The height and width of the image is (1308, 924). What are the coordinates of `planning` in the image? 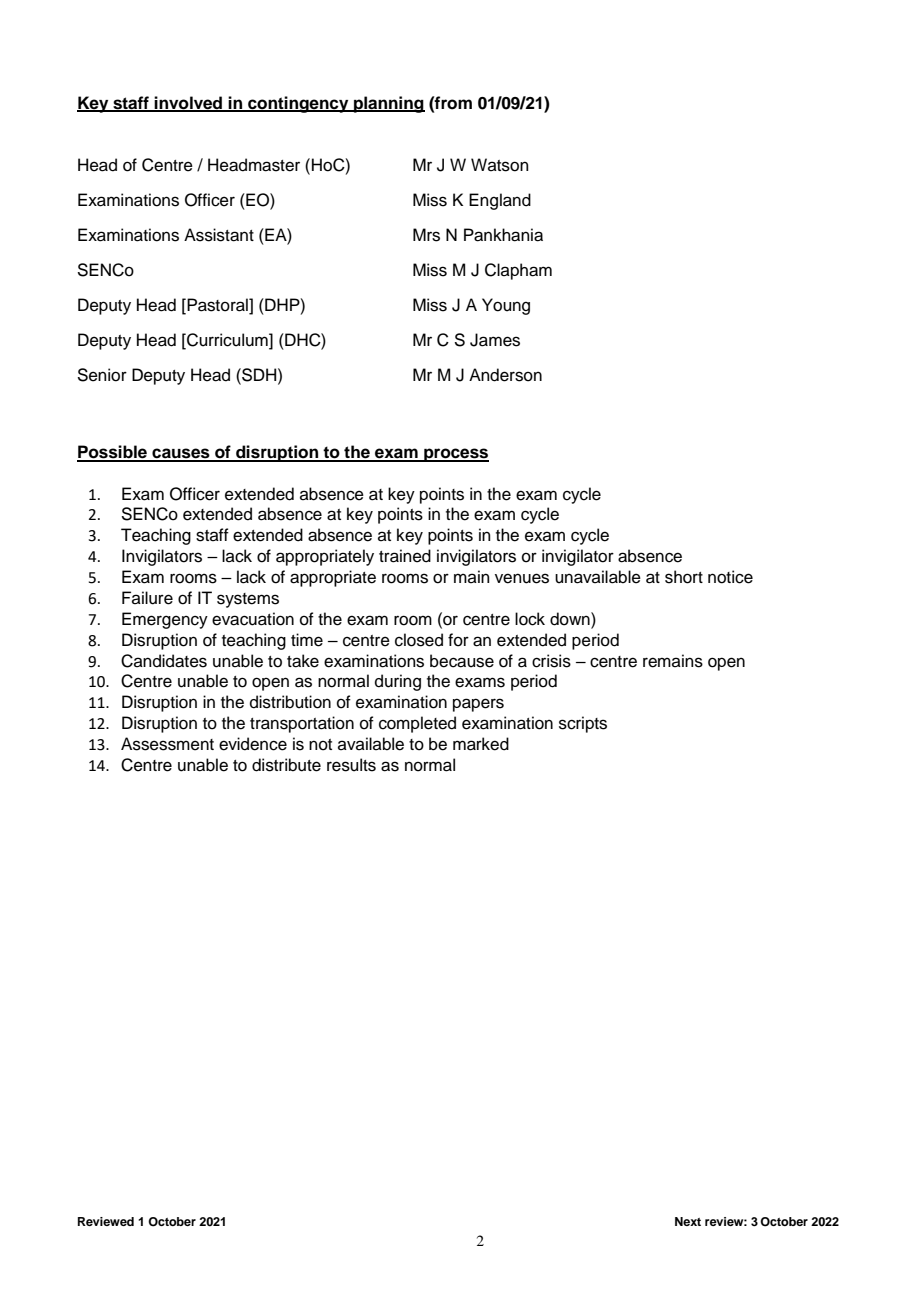 It's located at (388, 104).
